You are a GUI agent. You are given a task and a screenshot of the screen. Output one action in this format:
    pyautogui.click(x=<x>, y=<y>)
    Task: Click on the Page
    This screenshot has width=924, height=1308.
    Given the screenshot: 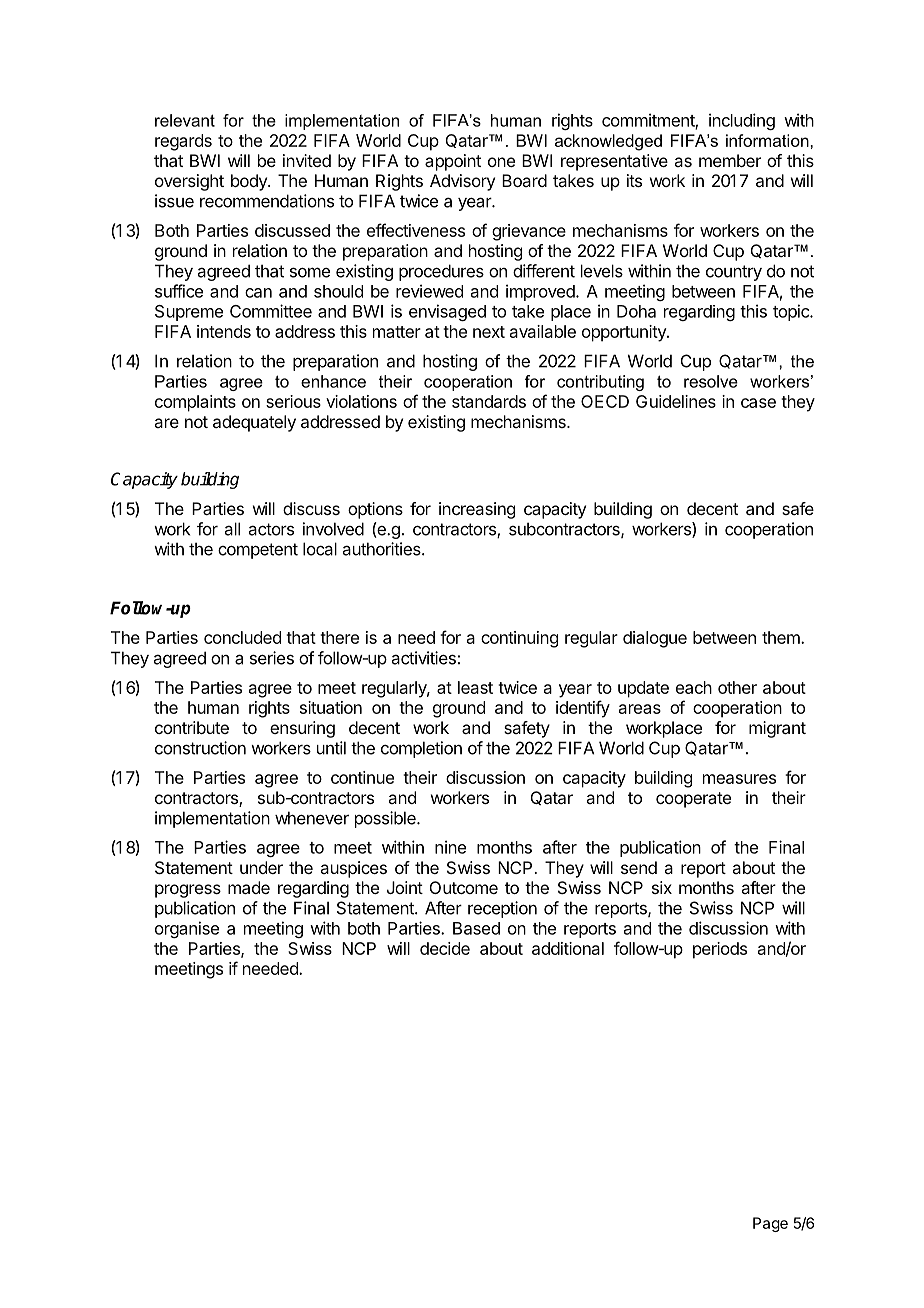 What is the action you would take?
    pyautogui.click(x=770, y=1224)
